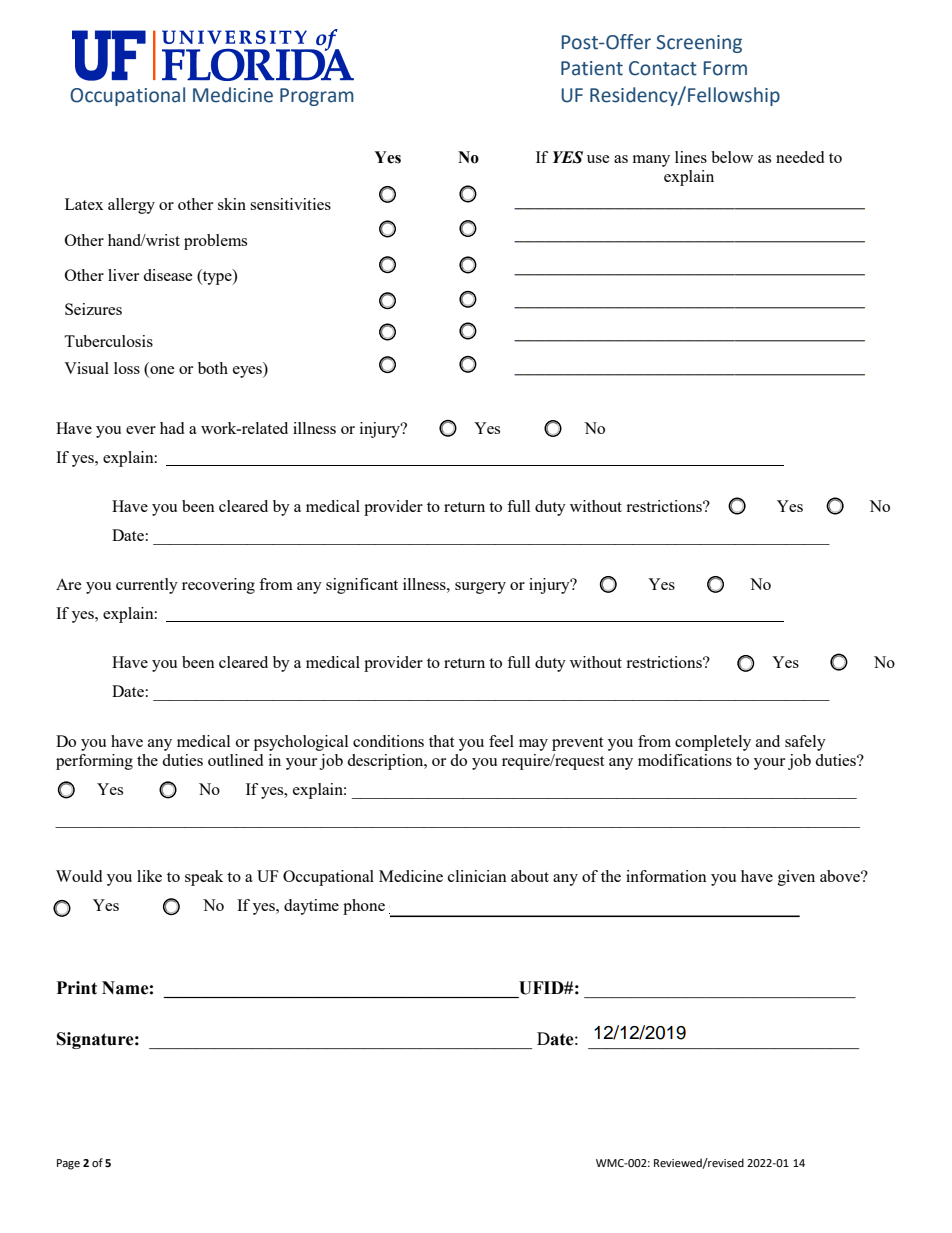 Image resolution: width=952 pixels, height=1233 pixels. I want to click on Program, so click(317, 97).
